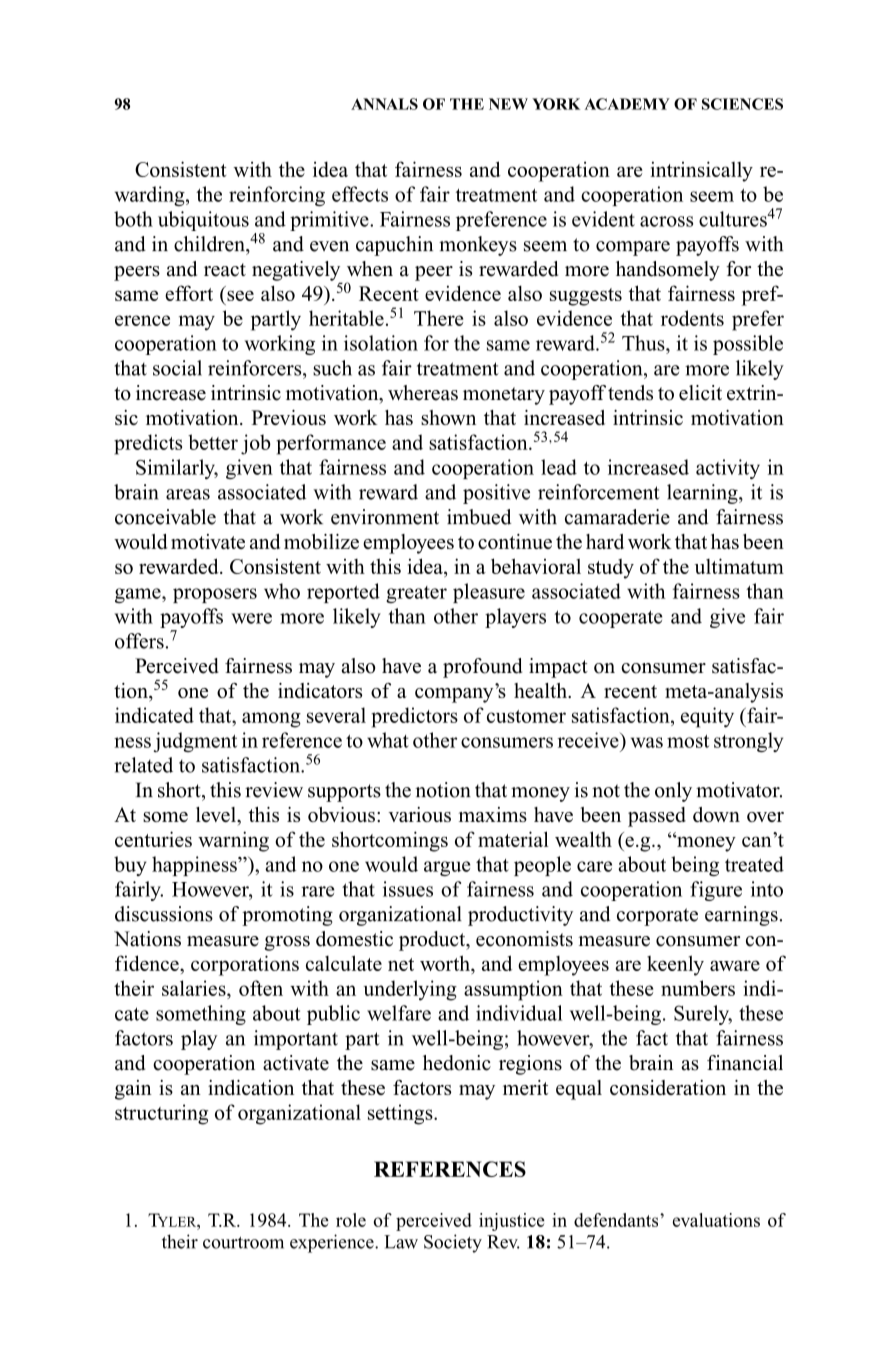  What do you see at coordinates (203, 221) in the screenshot?
I see `ubiquitous` at bounding box center [203, 221].
